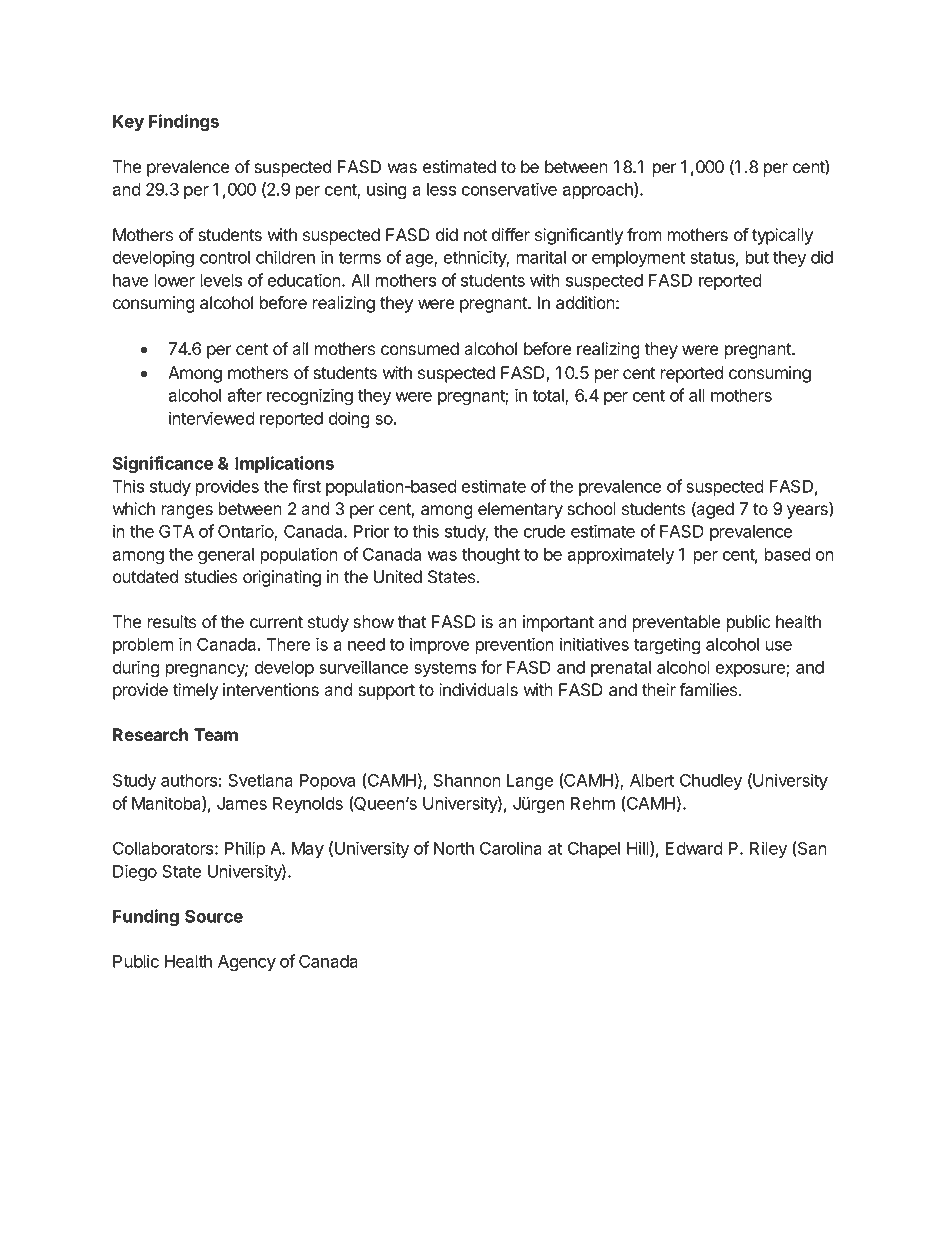  What do you see at coordinates (454, 848) in the screenshot?
I see `North` at bounding box center [454, 848].
